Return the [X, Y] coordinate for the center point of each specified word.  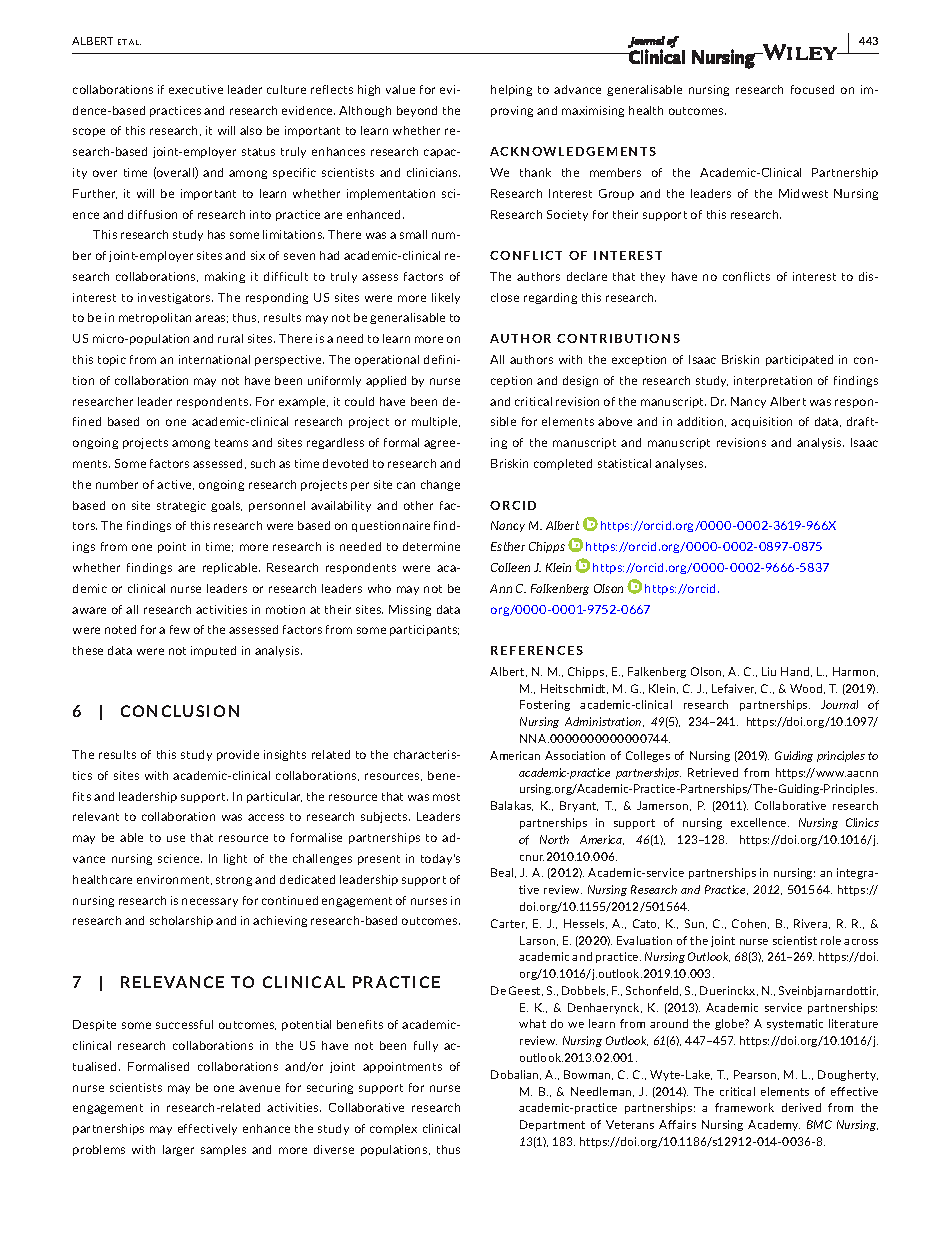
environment [174, 880]
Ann [501, 588]
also [251, 130]
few [180, 629]
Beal [503, 873]
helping [511, 90]
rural [230, 338]
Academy [774, 1125]
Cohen [750, 924]
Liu [769, 671]
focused [812, 89]
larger [178, 1150]
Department [552, 1125]
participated [799, 360]
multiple [436, 422]
